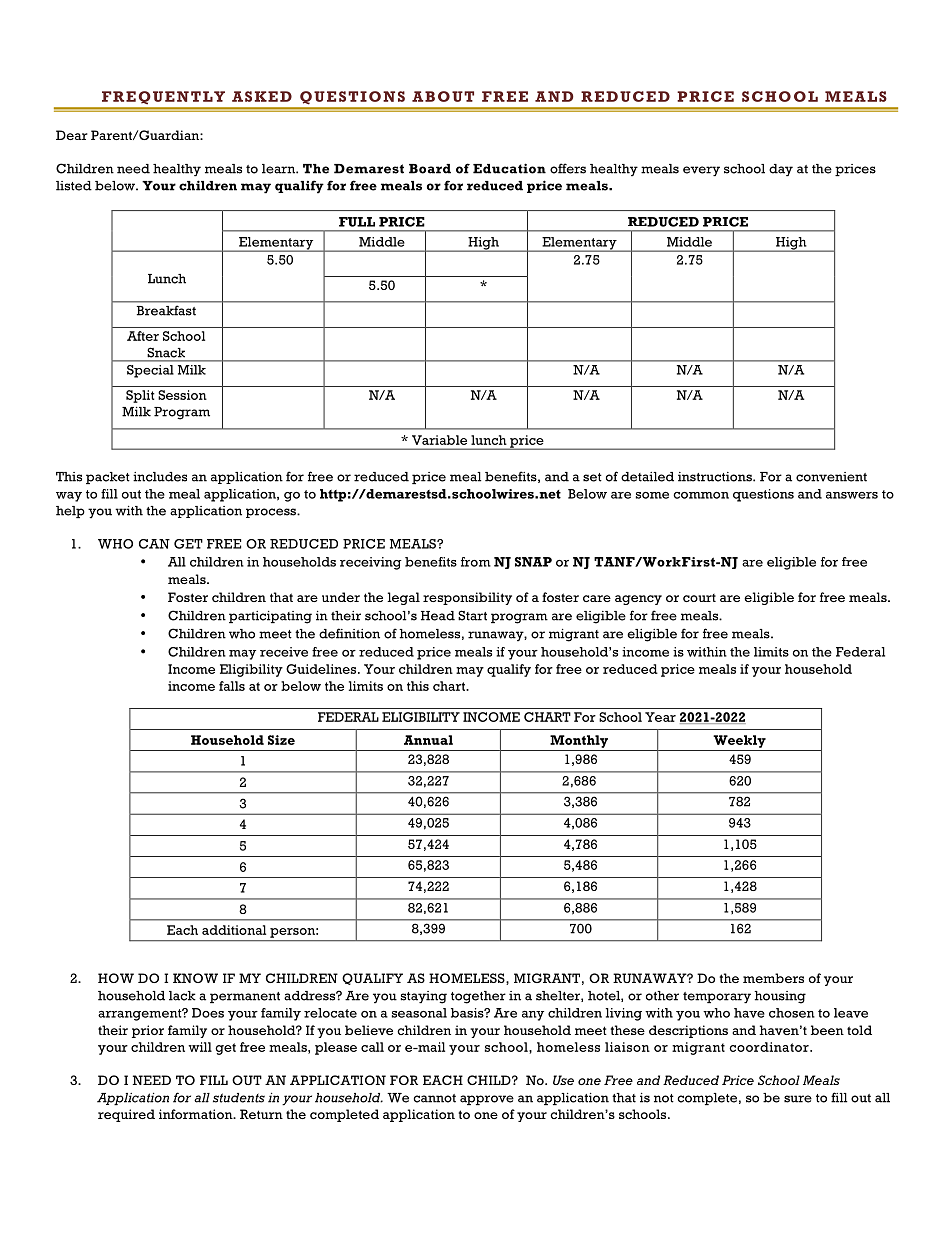 This image has width=952, height=1233. I want to click on ABOUT, so click(443, 96).
